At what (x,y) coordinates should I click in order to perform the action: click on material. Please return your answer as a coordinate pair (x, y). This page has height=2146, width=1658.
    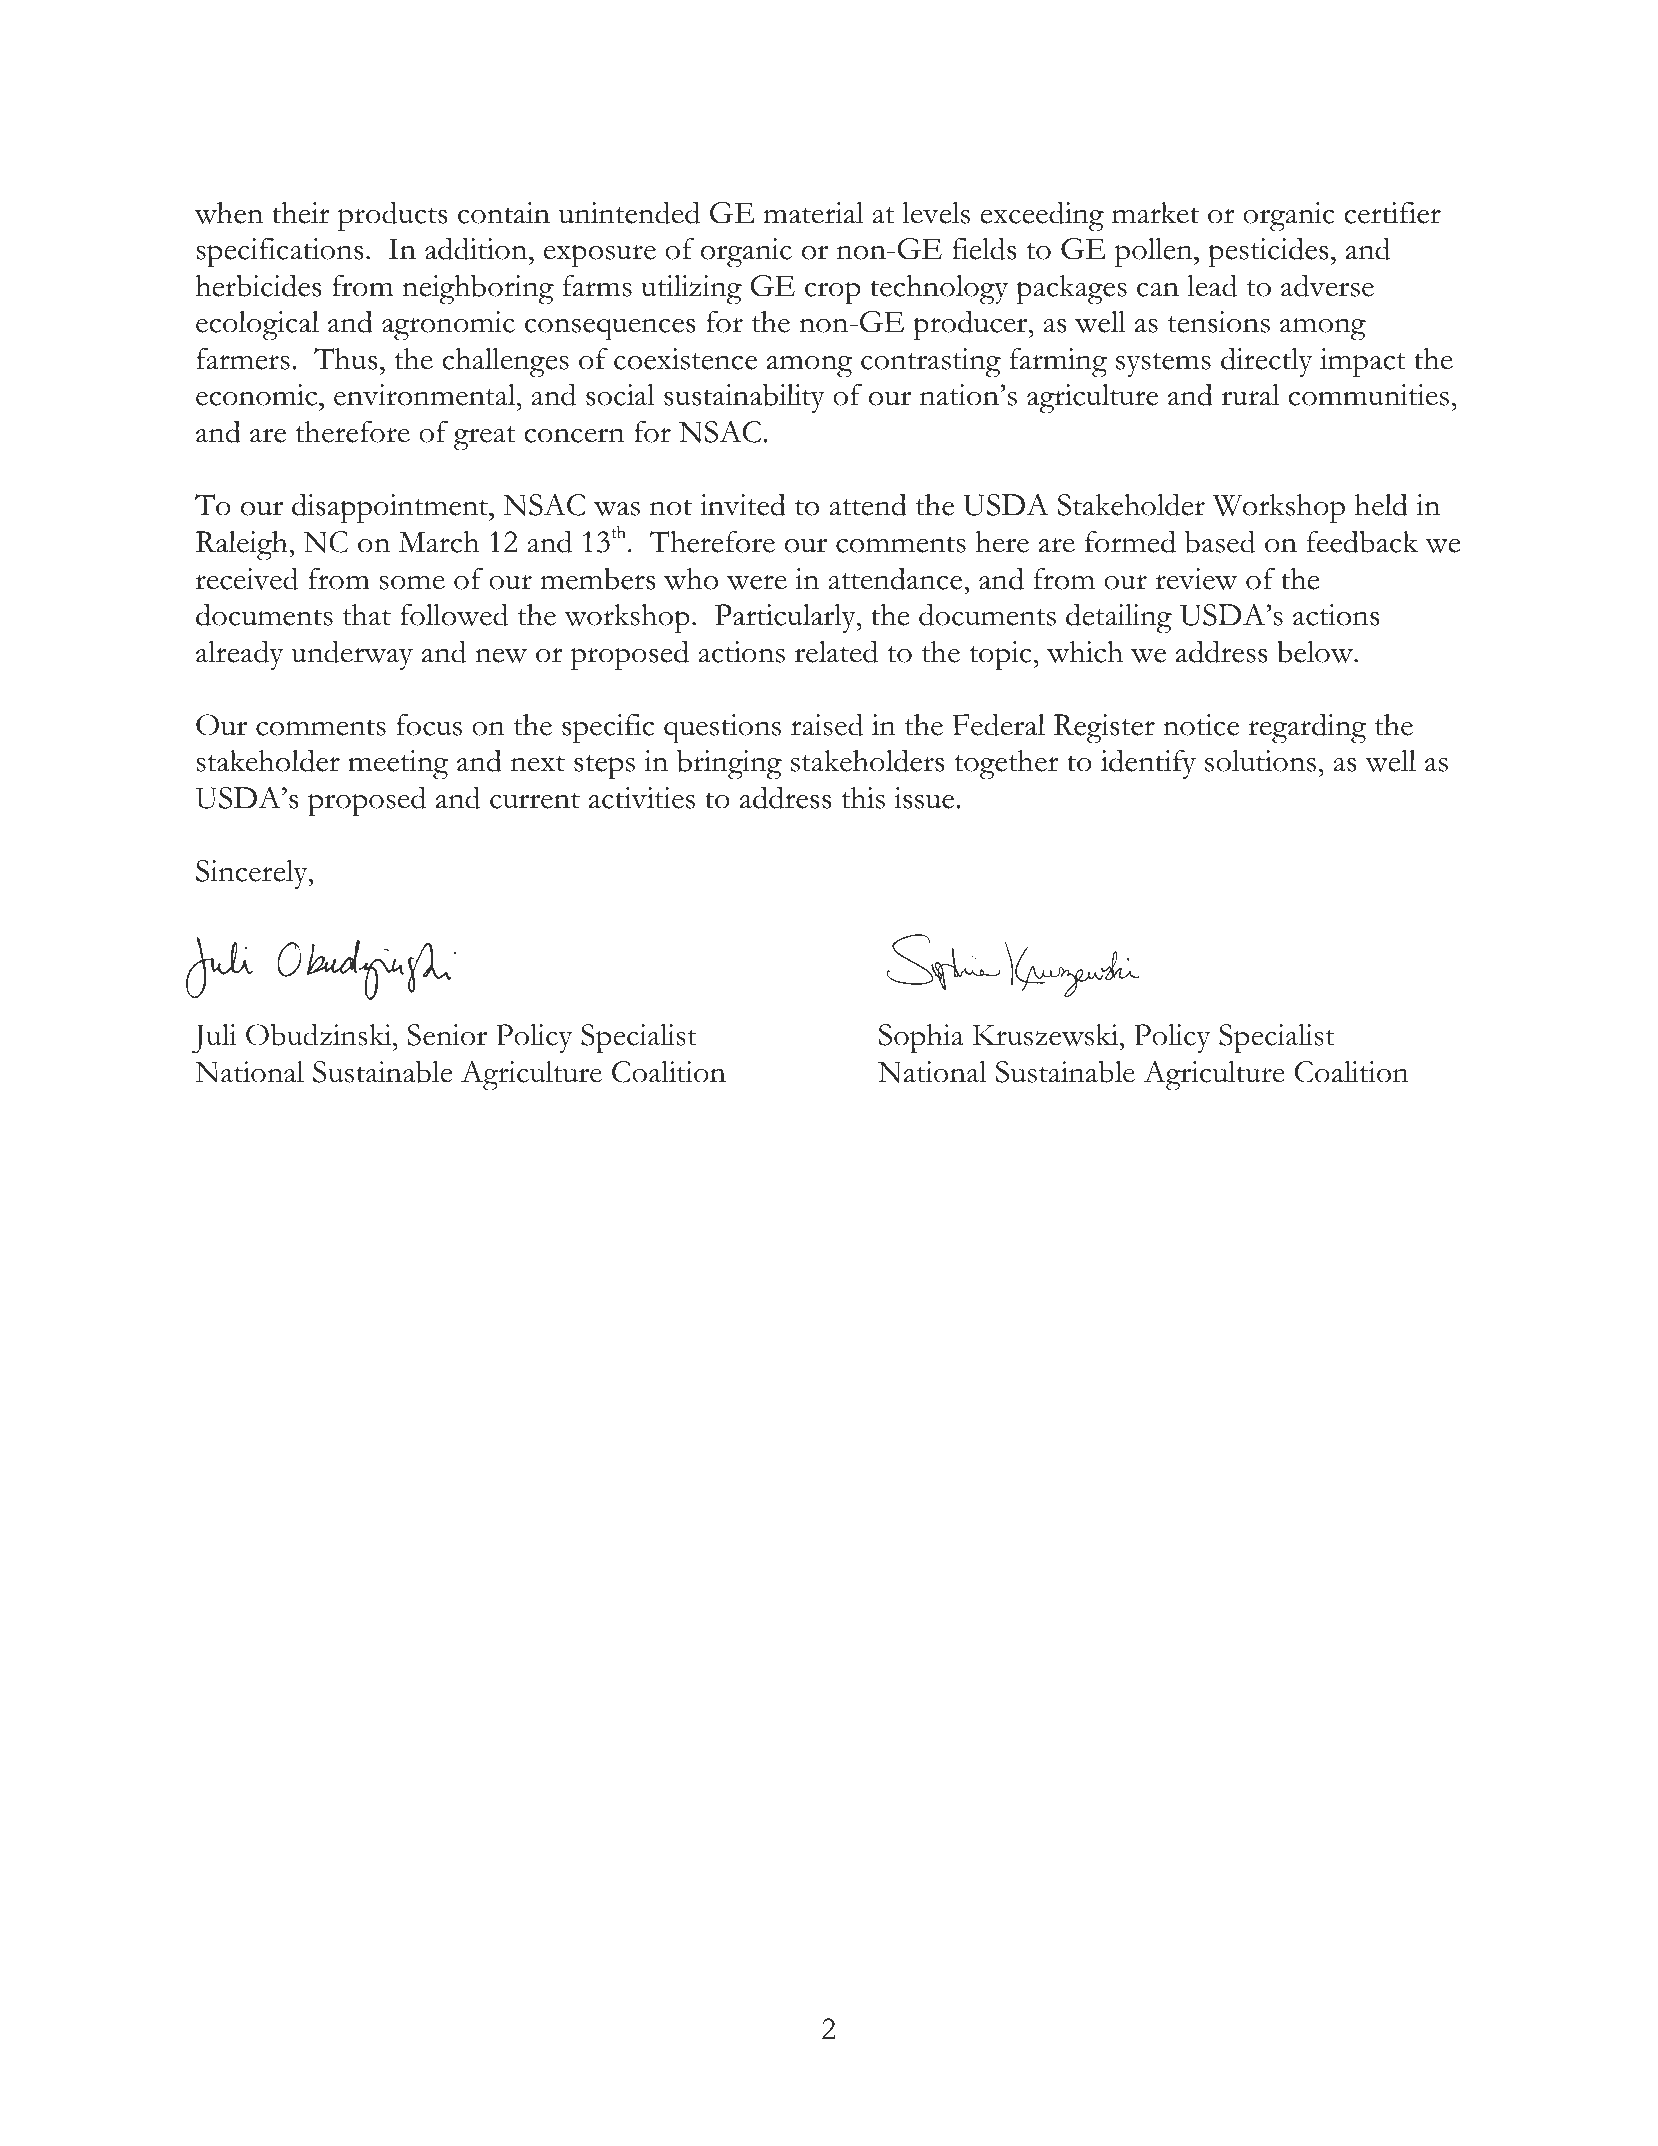
    Looking at the image, I should click on (813, 213).
